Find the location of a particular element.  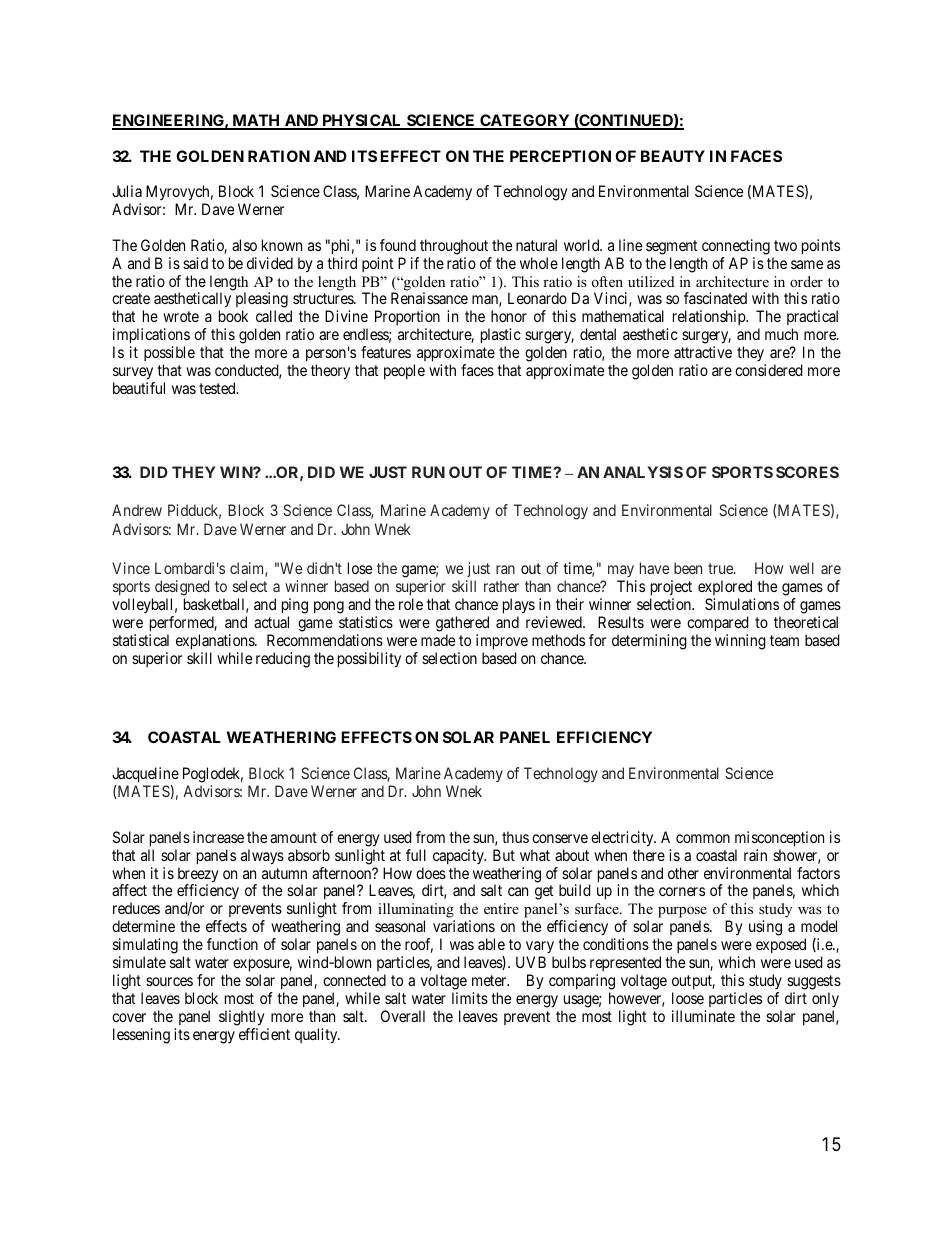

capacity is located at coordinates (459, 856).
